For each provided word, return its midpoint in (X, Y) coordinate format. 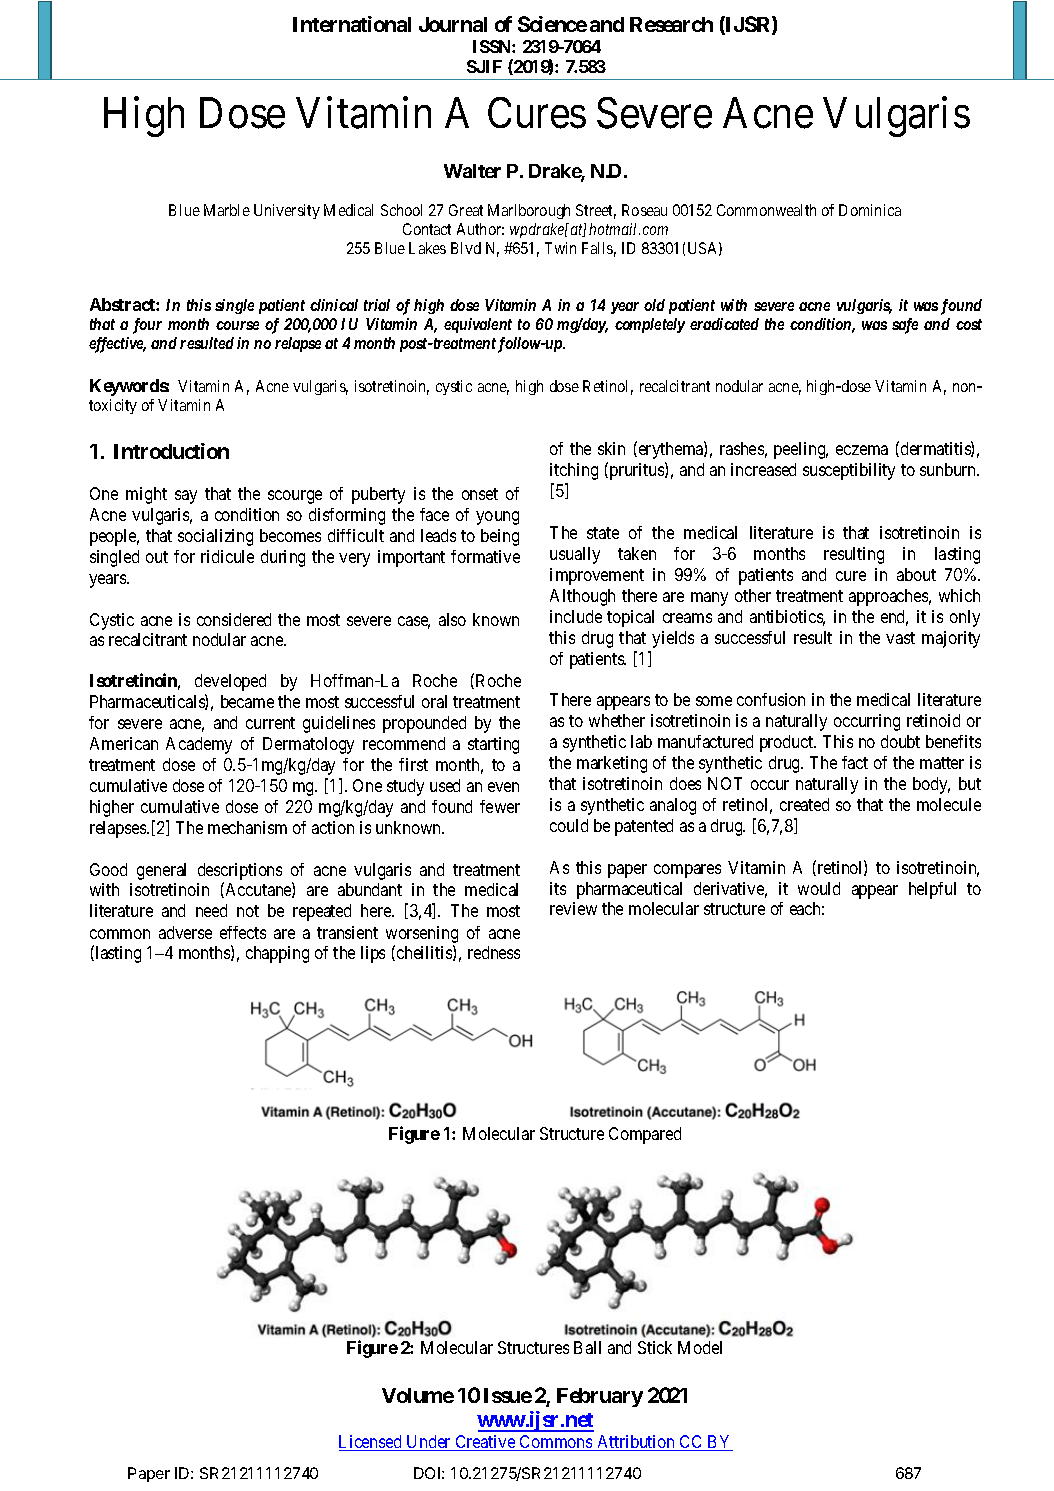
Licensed (371, 1443)
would (819, 888)
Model (700, 1347)
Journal (453, 24)
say (186, 497)
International (352, 24)
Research (671, 24)
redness (494, 952)
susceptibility (849, 471)
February (600, 1397)
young (497, 518)
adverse (185, 932)
